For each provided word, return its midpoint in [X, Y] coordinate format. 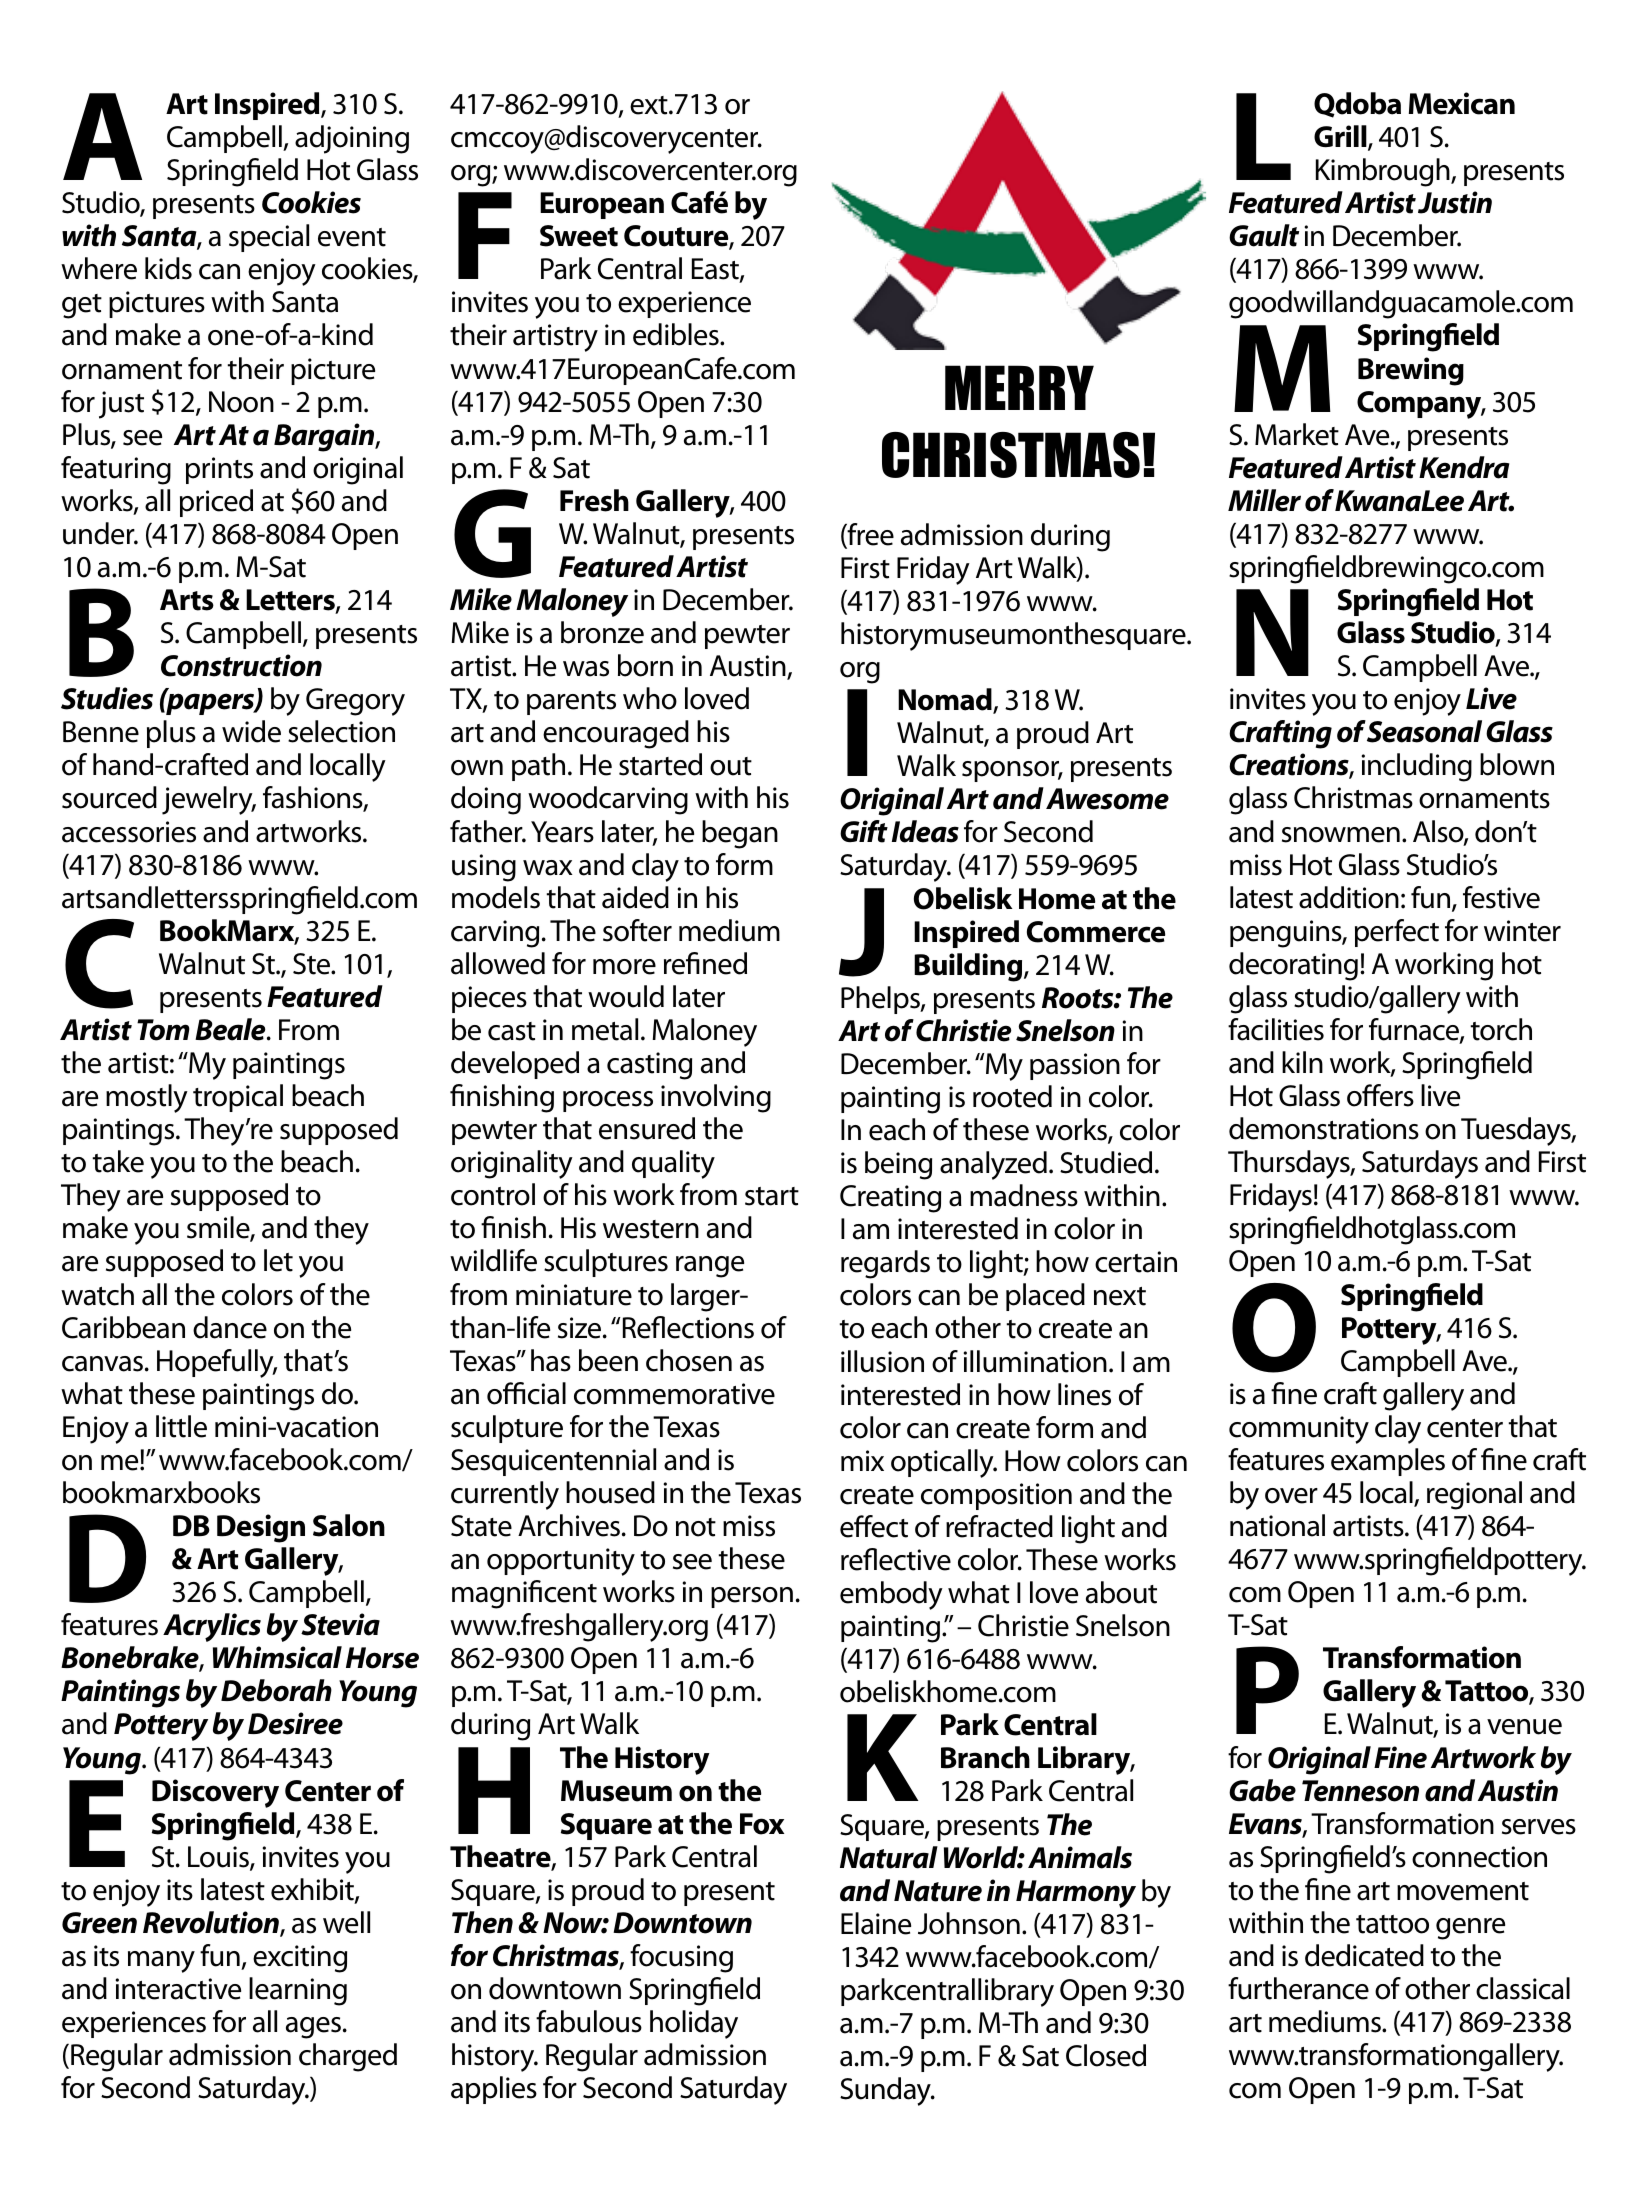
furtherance [1298, 1988]
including [1416, 767]
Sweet [579, 236]
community [1299, 1430]
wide [251, 731]
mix [862, 1460]
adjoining [352, 139]
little [181, 1426]
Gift [864, 831]
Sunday [886, 2091]
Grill [1341, 137]
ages [313, 2028]
